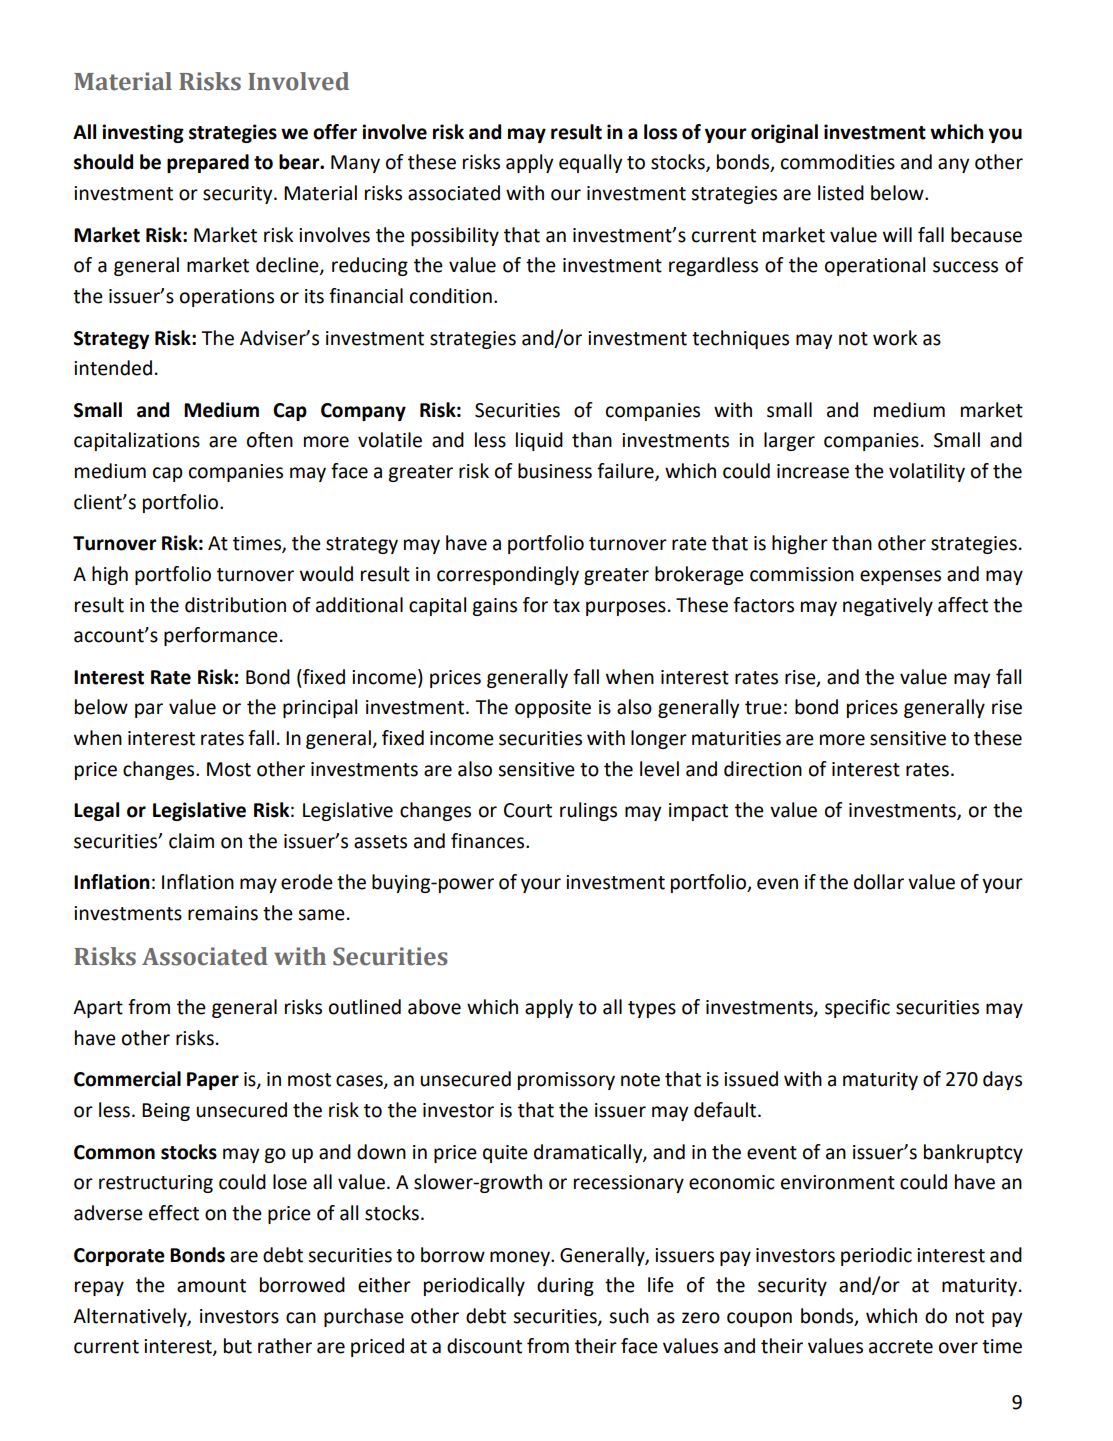 The height and width of the screenshot is (1441, 1113). Describe the element at coordinates (590, 163) in the screenshot. I see `equally` at that location.
